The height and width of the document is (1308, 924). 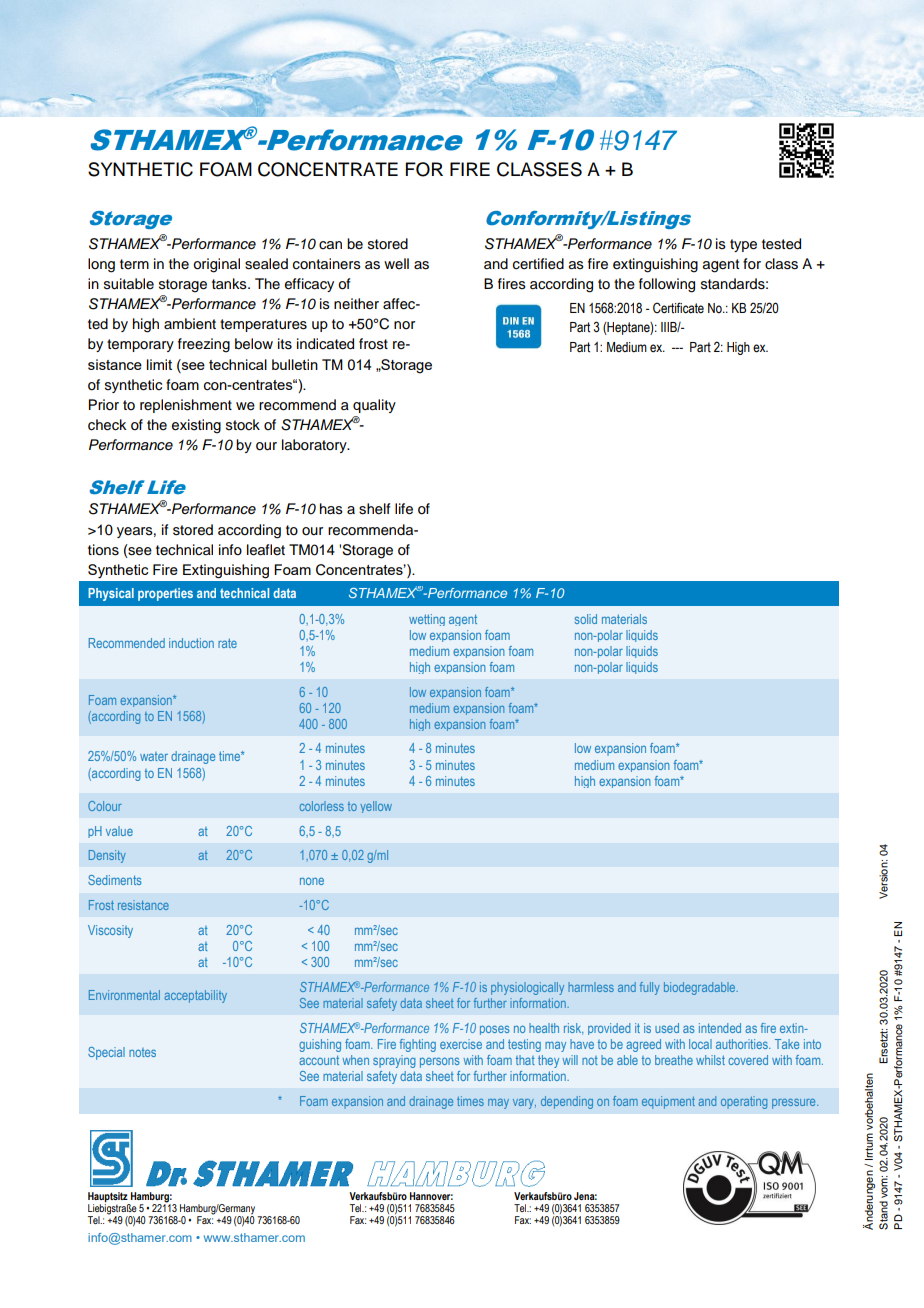 I want to click on yellow, so click(x=376, y=807).
